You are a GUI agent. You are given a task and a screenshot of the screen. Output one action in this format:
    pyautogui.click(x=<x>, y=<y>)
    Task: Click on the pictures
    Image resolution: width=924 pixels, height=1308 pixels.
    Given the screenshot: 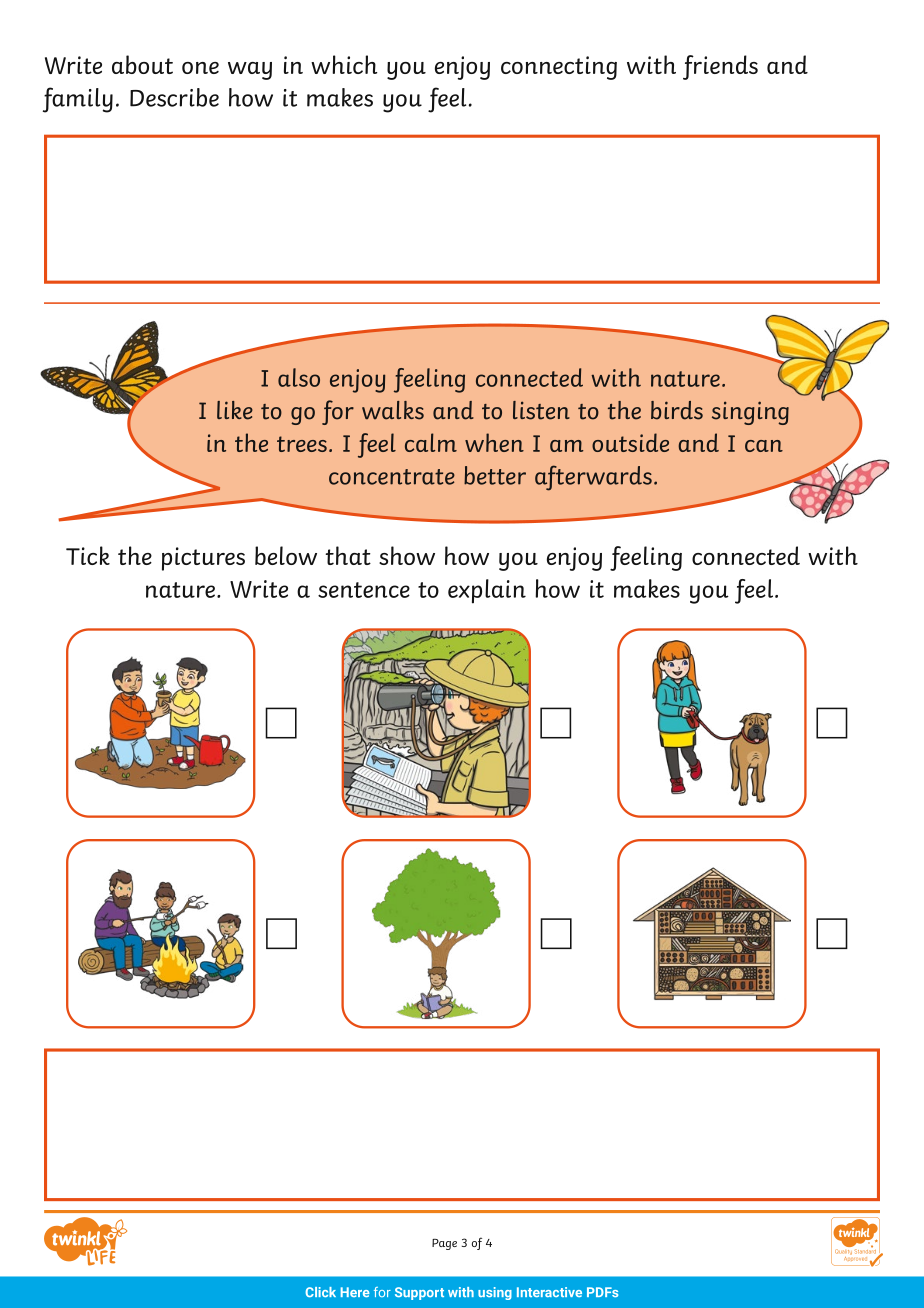 What is the action you would take?
    pyautogui.click(x=203, y=559)
